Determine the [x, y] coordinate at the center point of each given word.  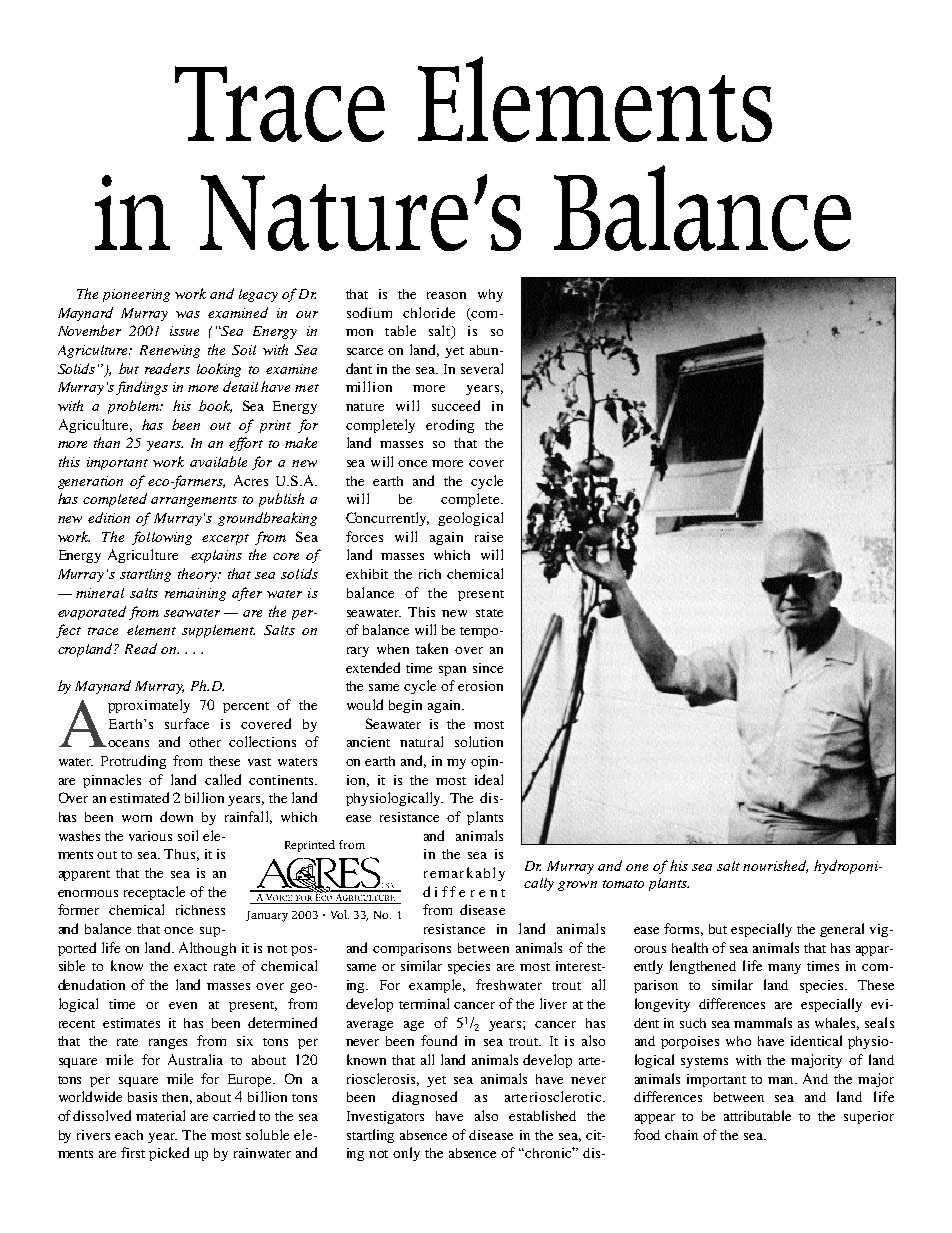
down [176, 816]
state [489, 613]
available [218, 461]
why [490, 295]
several [482, 368]
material [160, 1115]
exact [190, 967]
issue [184, 331]
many [784, 969]
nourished [775, 866]
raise [489, 537]
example [437, 986]
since [488, 668]
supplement [218, 631]
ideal [489, 779]
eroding [450, 426]
